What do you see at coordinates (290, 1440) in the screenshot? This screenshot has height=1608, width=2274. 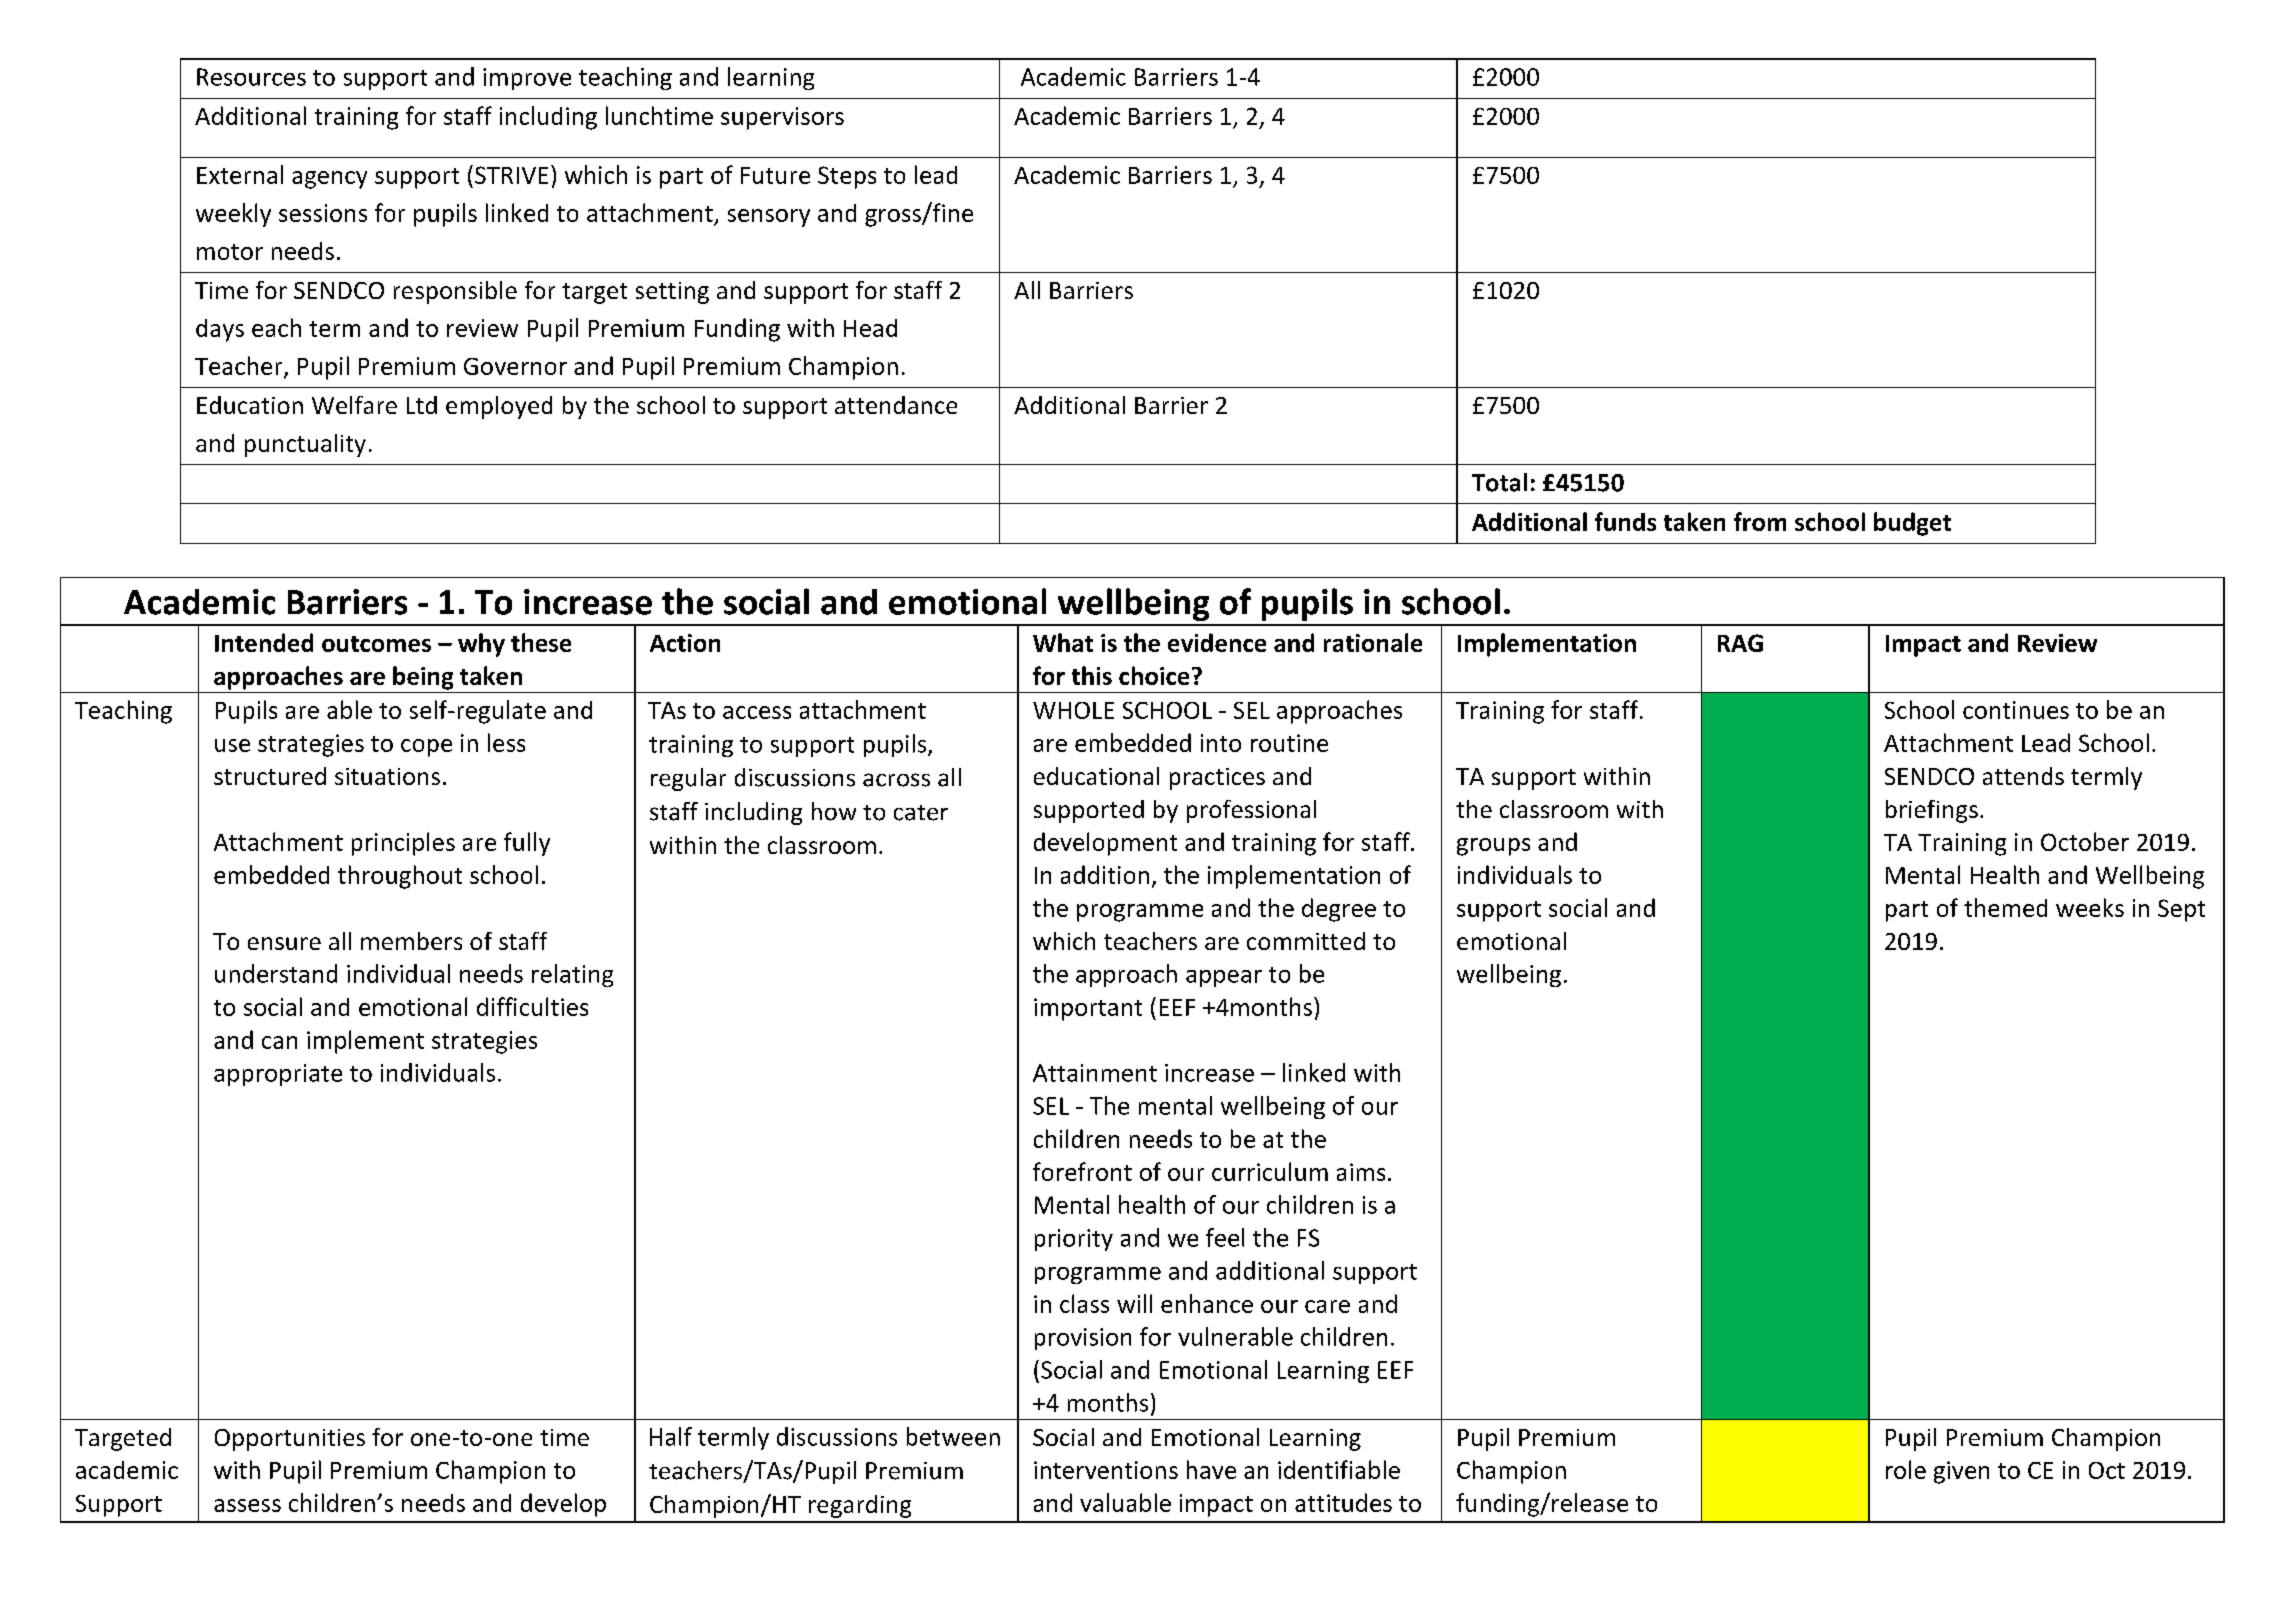 I see `Opportunities` at bounding box center [290, 1440].
